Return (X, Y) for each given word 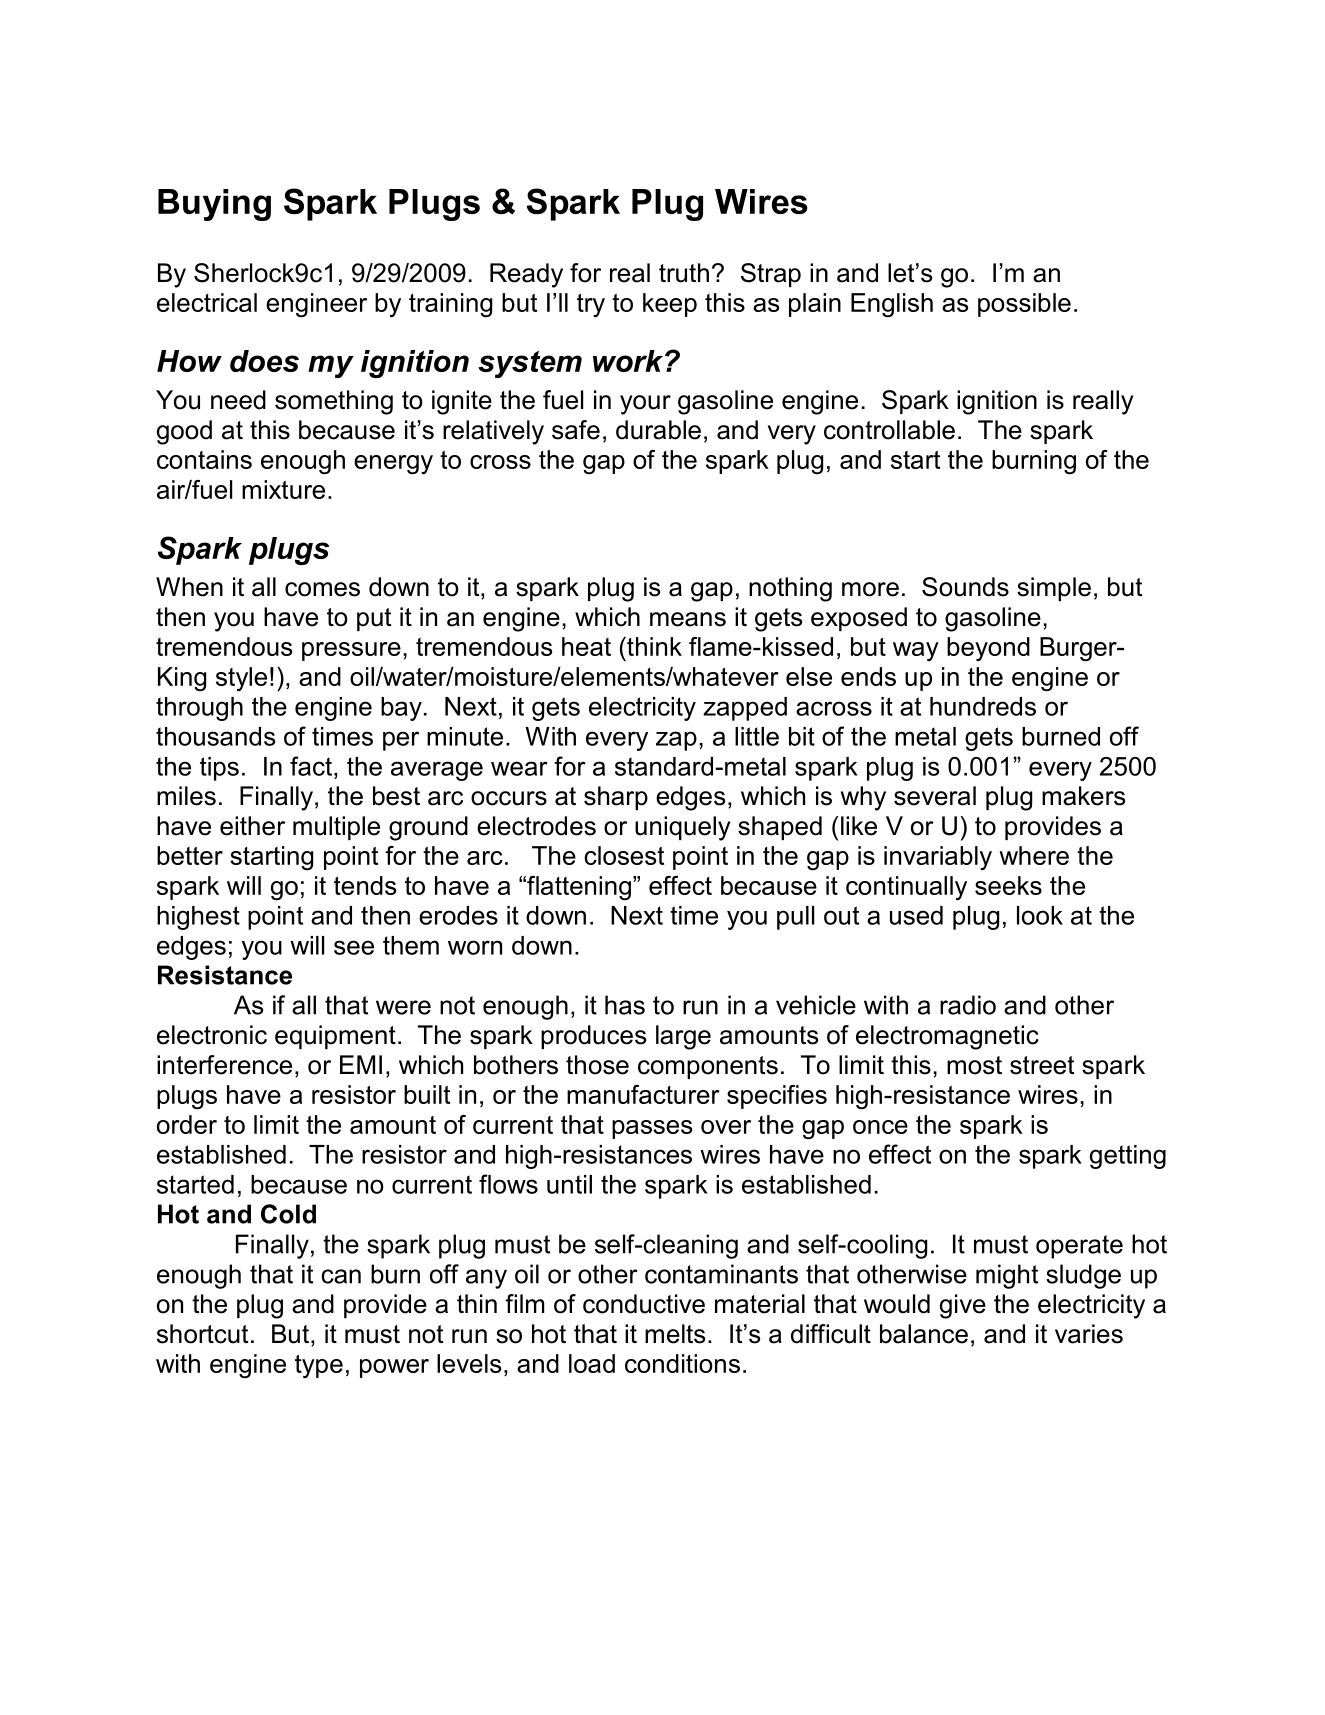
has (625, 1005)
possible (1024, 305)
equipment (335, 1037)
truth (684, 273)
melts (675, 1334)
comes (322, 589)
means (688, 619)
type (319, 1366)
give (963, 1306)
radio (968, 1005)
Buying (214, 205)
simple (1054, 589)
